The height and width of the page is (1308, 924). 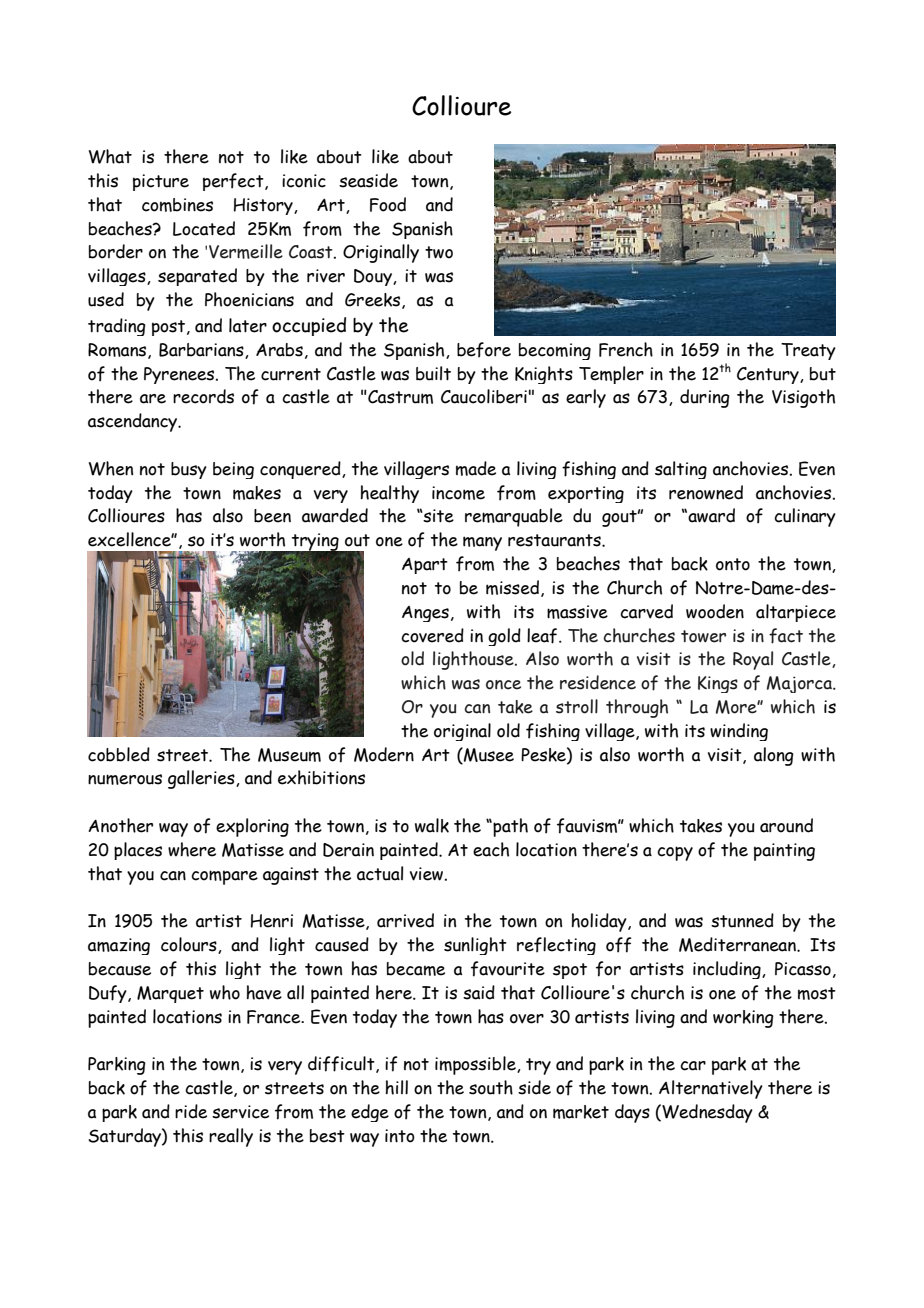 What do you see at coordinates (753, 660) in the page?
I see `Royal` at bounding box center [753, 660].
